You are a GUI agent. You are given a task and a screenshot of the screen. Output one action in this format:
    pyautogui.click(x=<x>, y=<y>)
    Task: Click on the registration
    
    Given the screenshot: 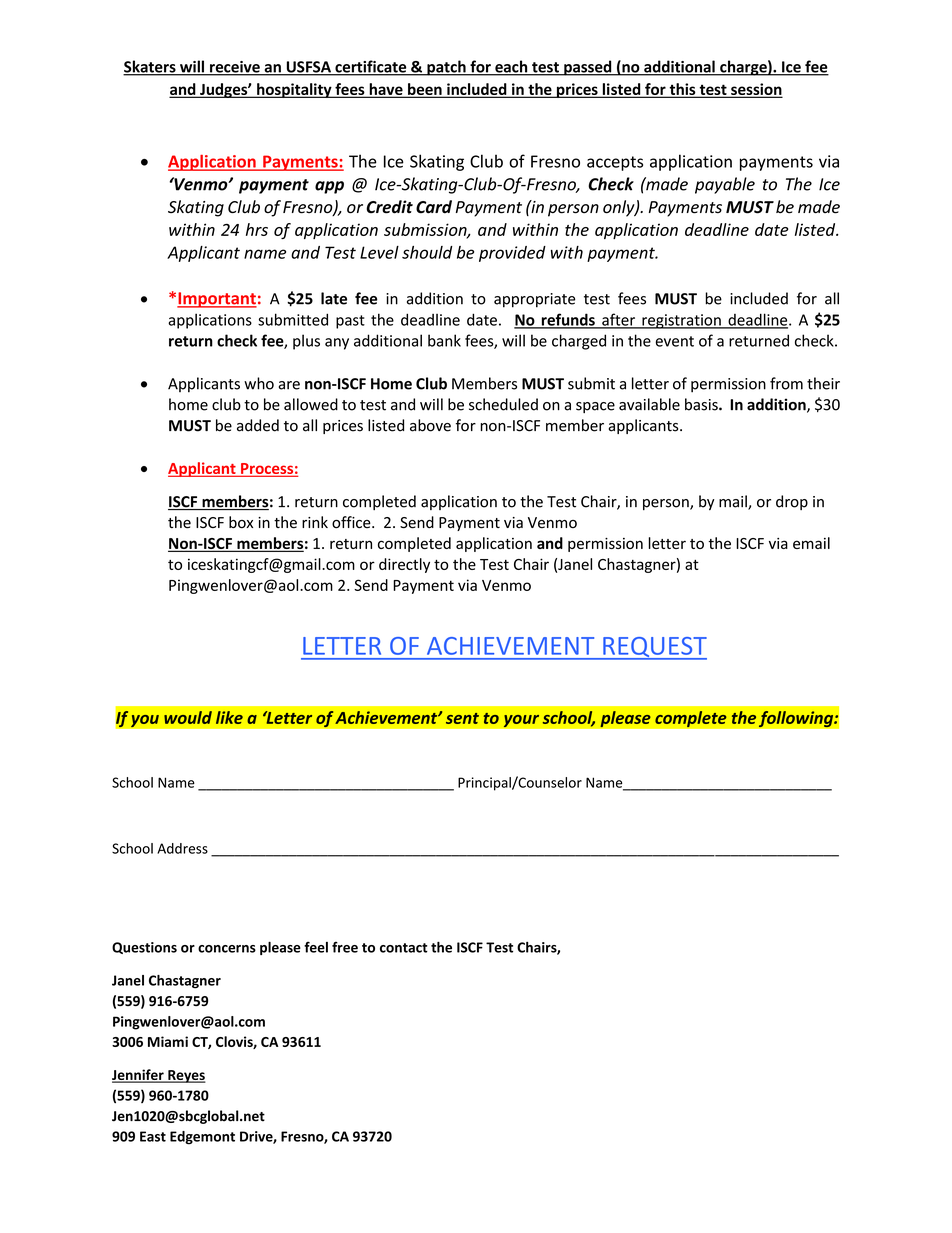 What is the action you would take?
    pyautogui.click(x=681, y=321)
